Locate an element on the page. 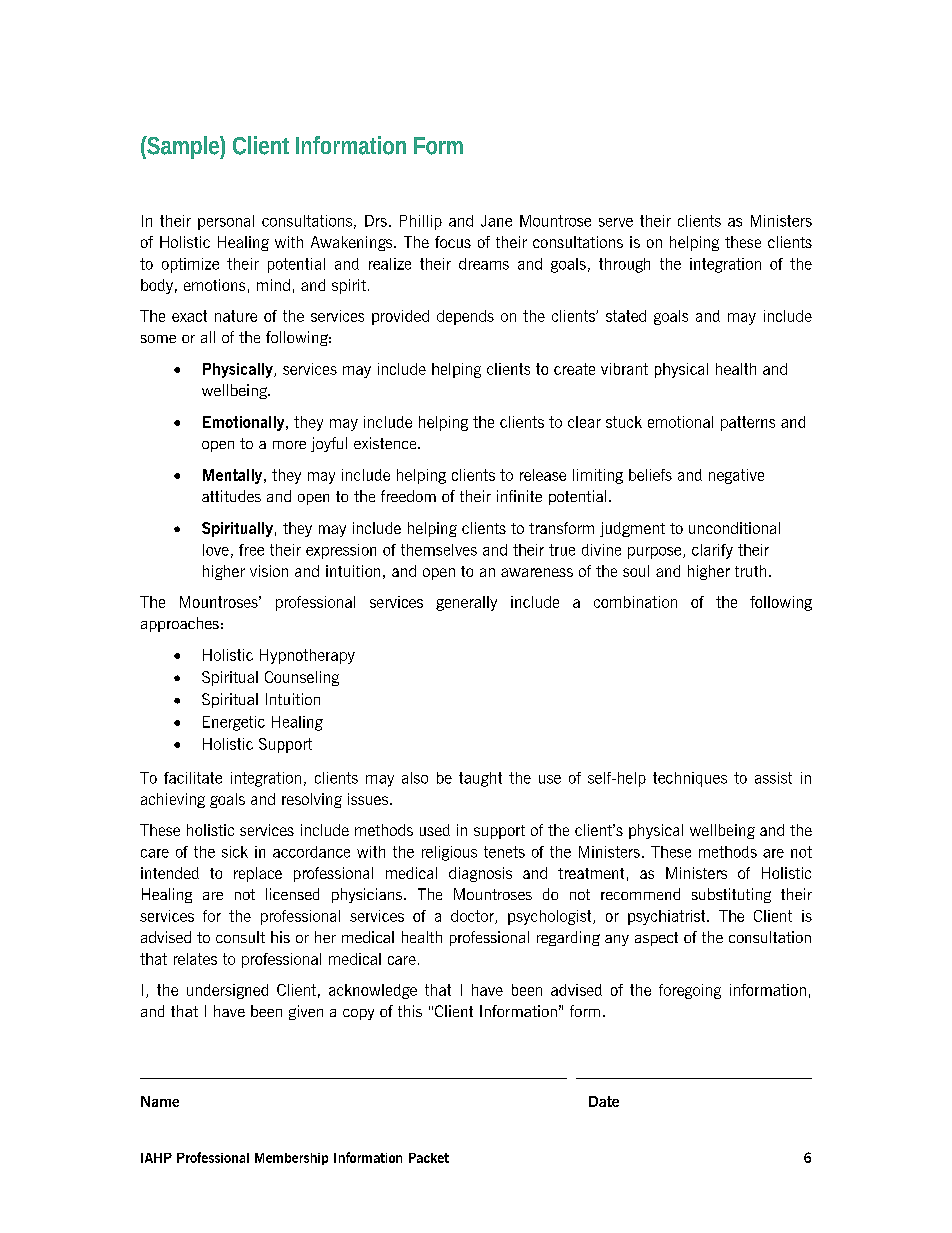  doctor is located at coordinates (473, 917).
